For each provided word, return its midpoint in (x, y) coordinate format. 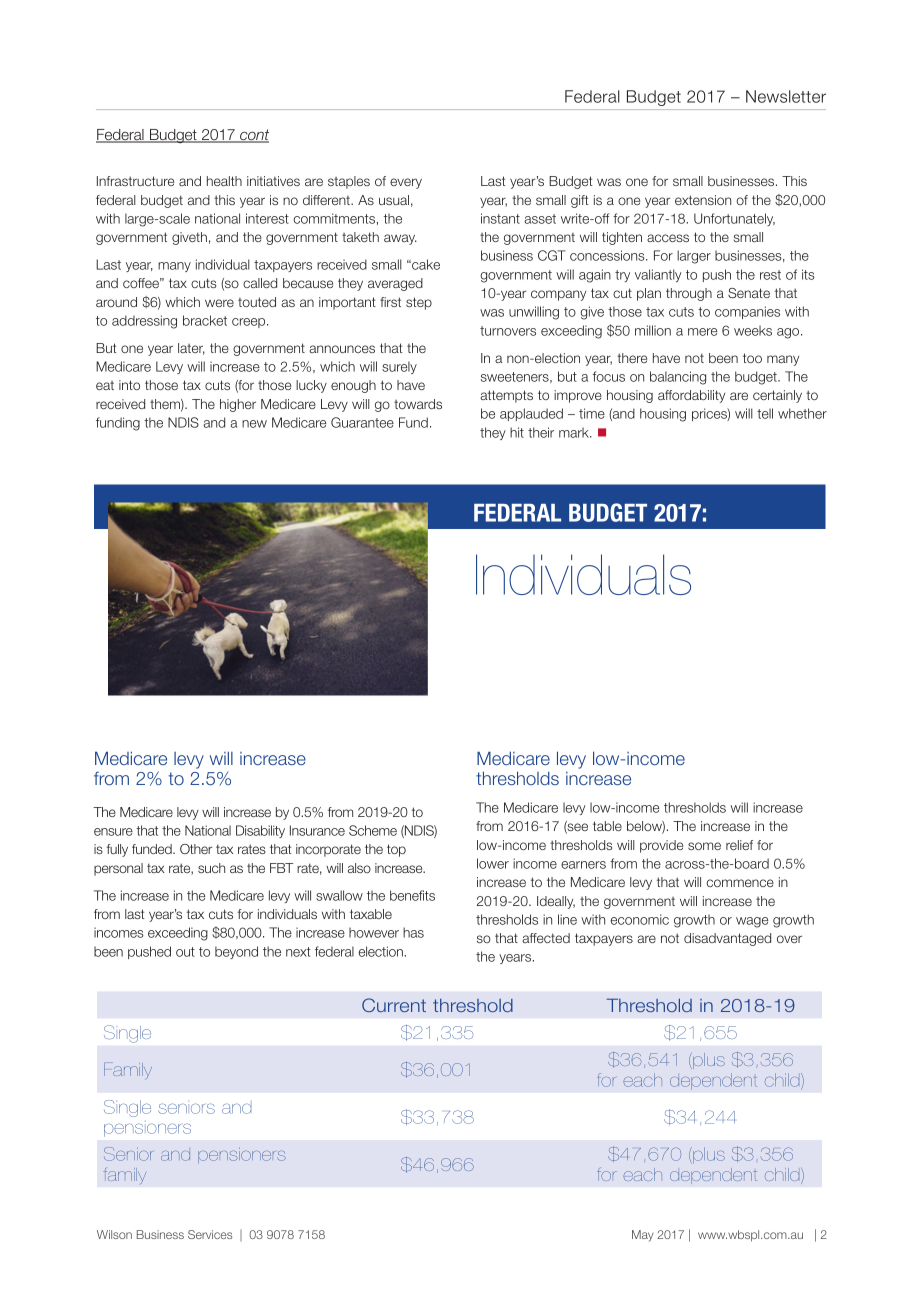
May (642, 1236)
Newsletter (786, 96)
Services (210, 1234)
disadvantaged (727, 939)
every (406, 183)
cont (253, 136)
